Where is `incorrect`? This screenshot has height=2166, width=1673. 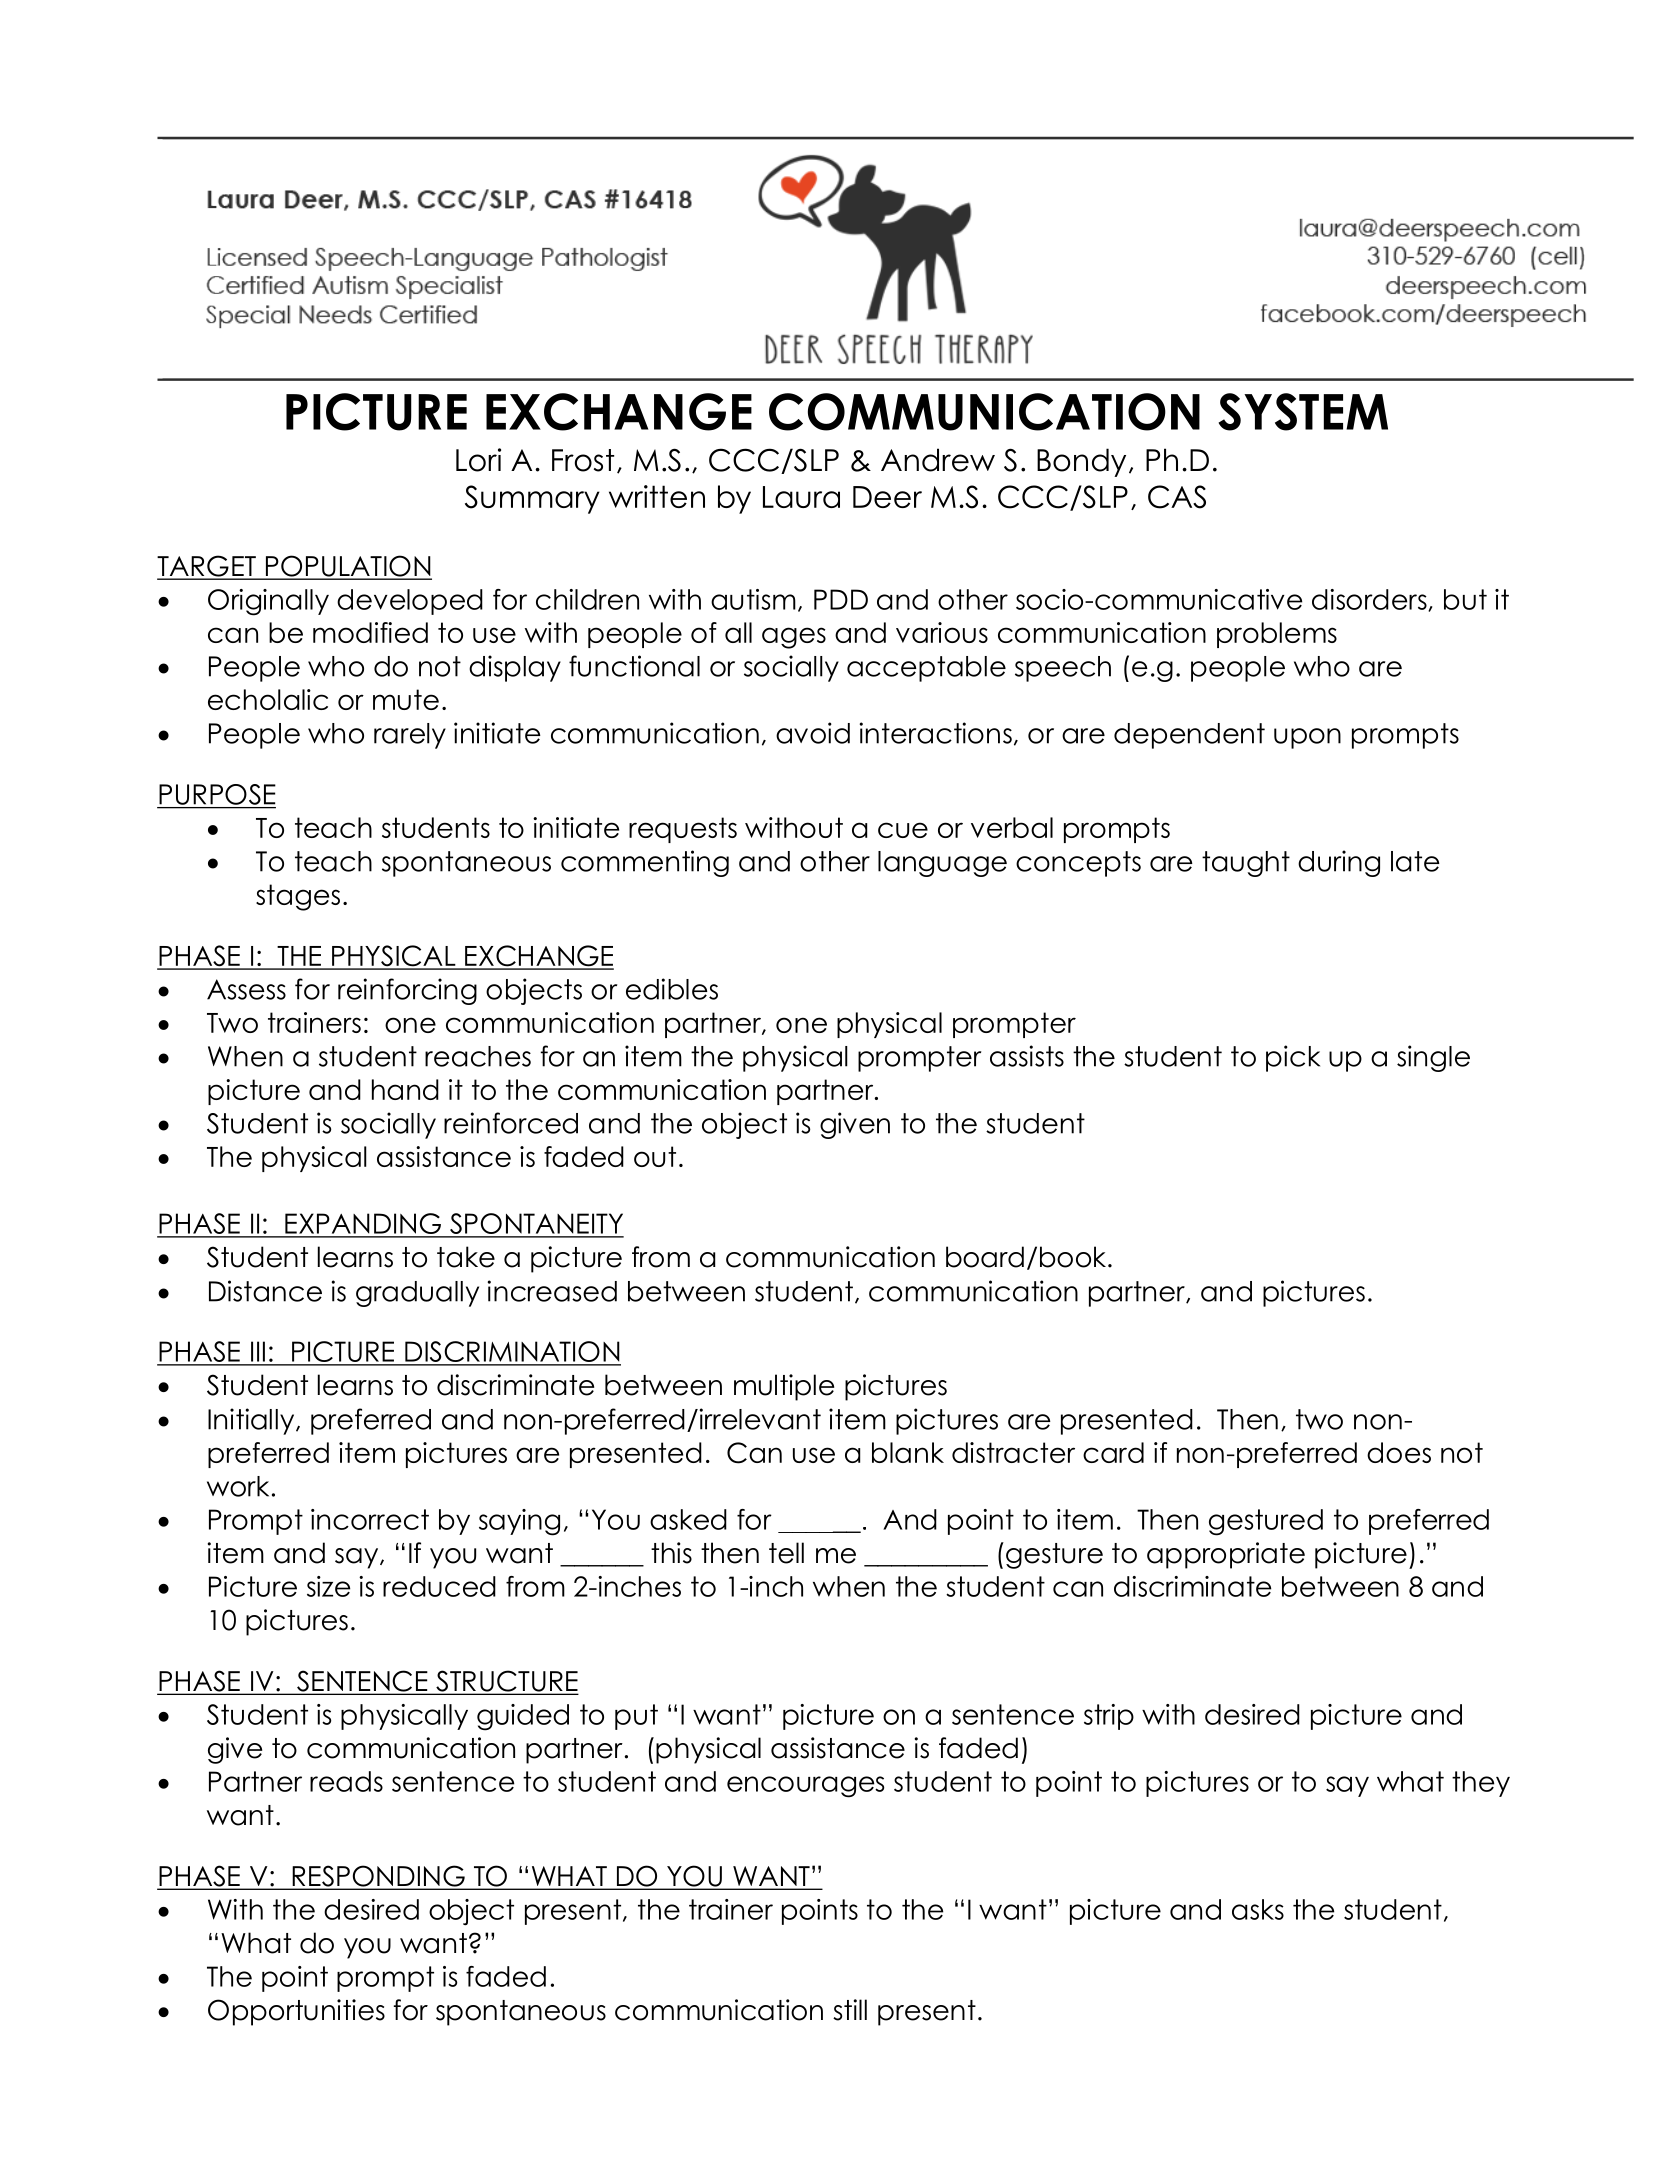 incorrect is located at coordinates (370, 1519).
